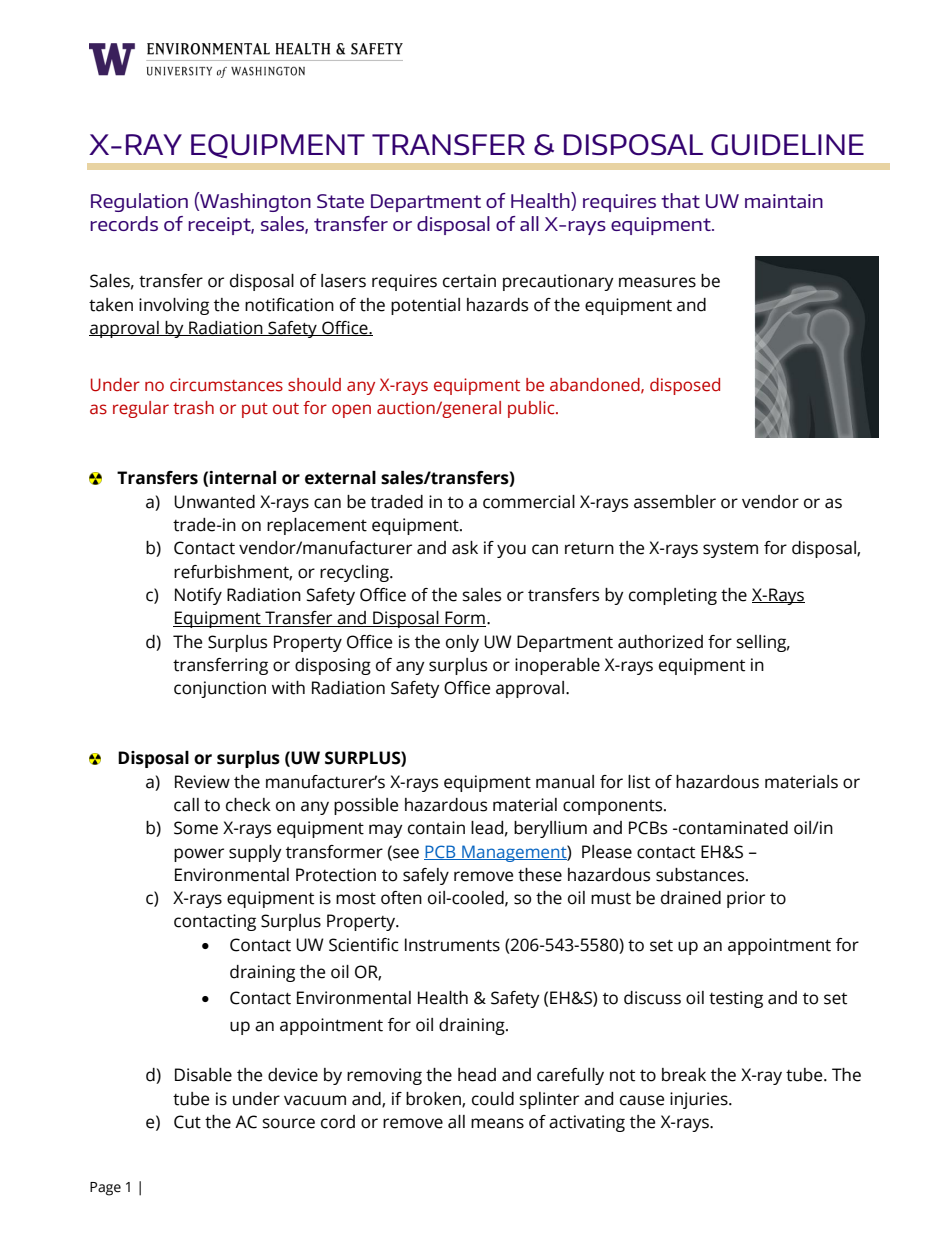 The image size is (952, 1233). I want to click on Regulation, so click(139, 202).
